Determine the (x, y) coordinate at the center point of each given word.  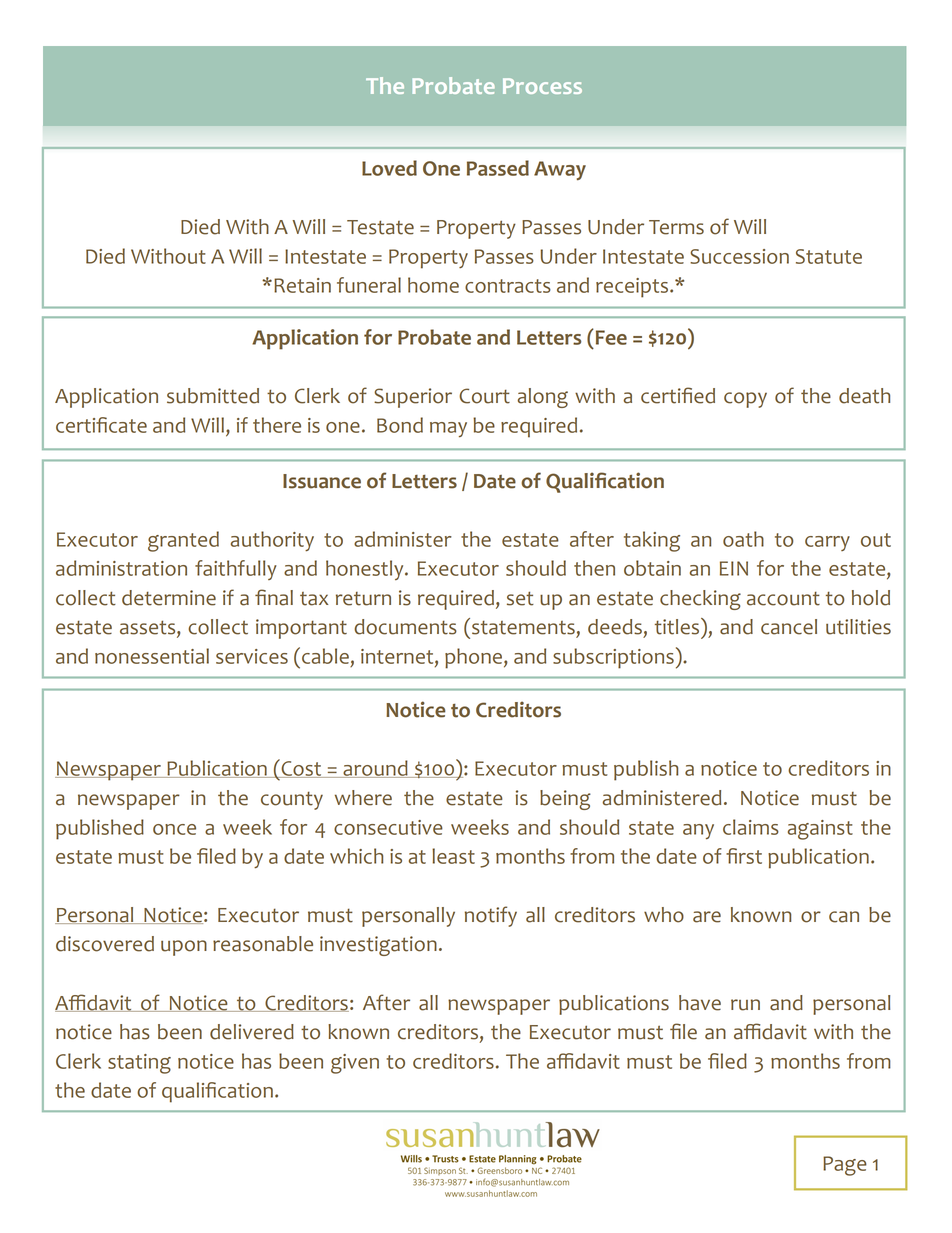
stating (139, 1064)
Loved (389, 168)
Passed (498, 168)
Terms (676, 227)
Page (845, 1166)
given (355, 1064)
